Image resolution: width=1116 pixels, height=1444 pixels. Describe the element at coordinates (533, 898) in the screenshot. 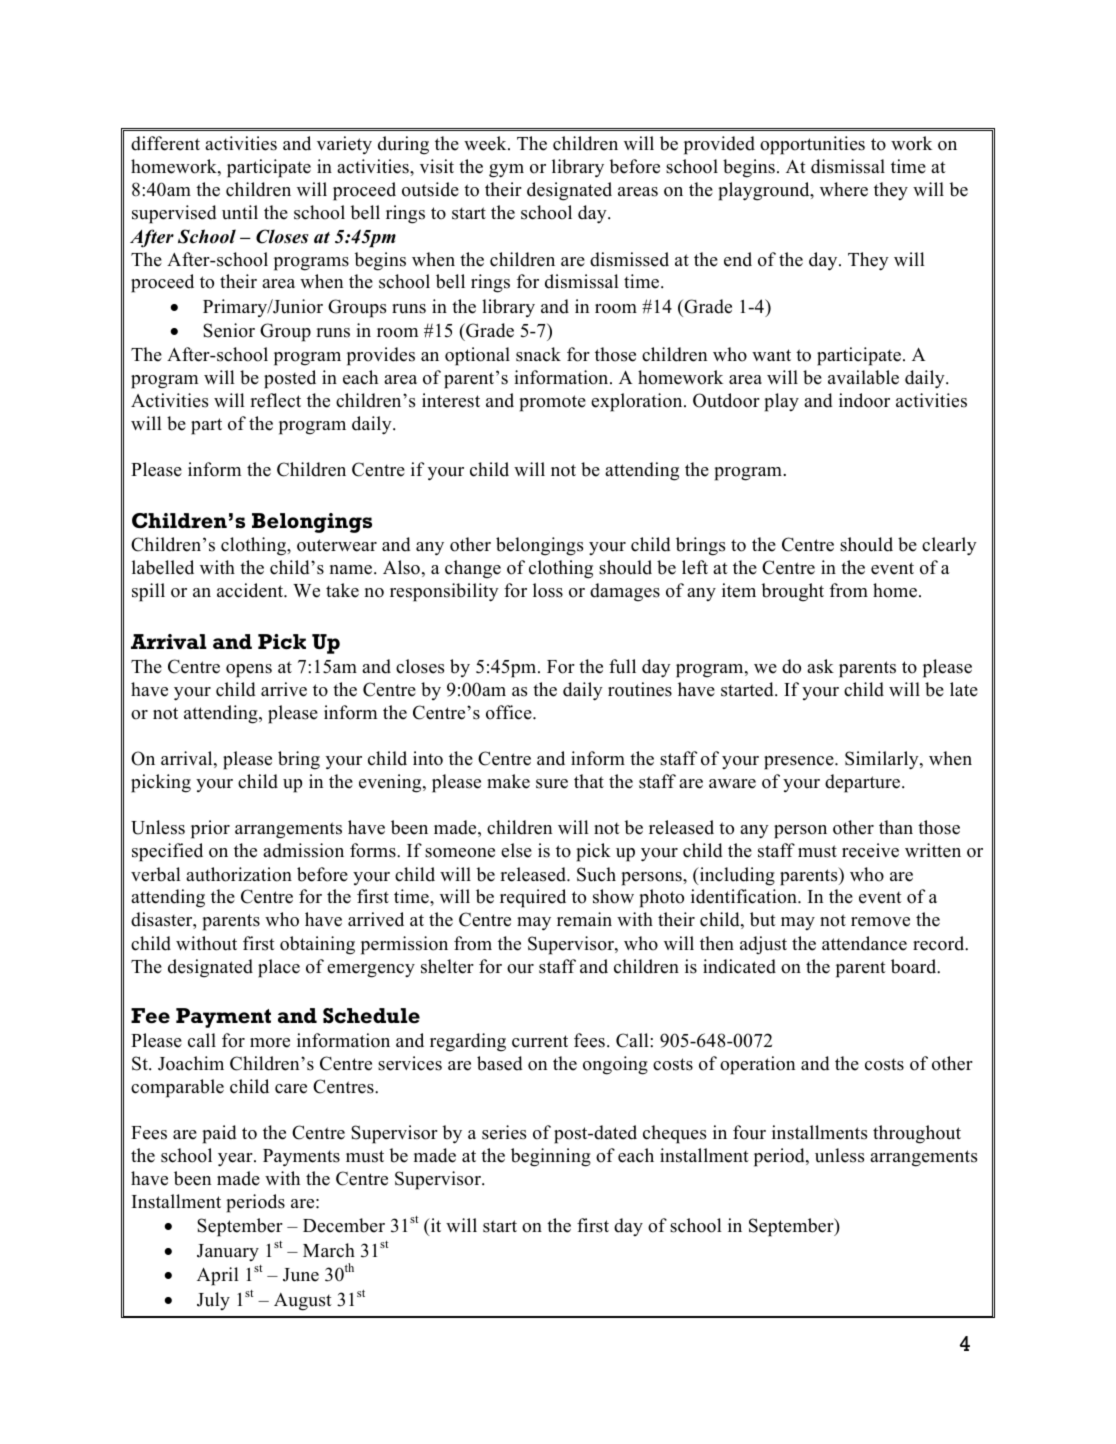

I see `required` at that location.
